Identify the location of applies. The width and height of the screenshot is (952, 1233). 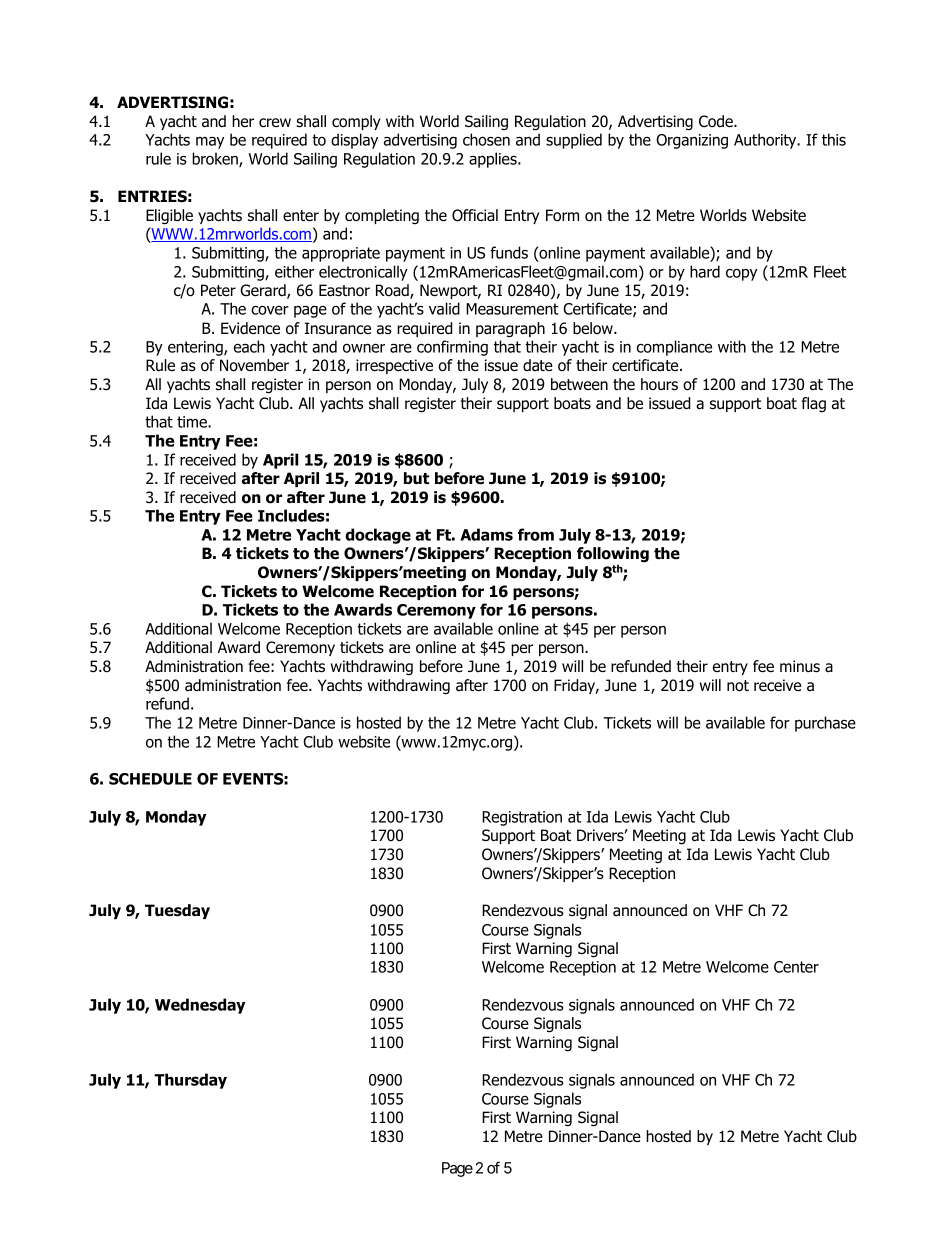
(494, 160).
